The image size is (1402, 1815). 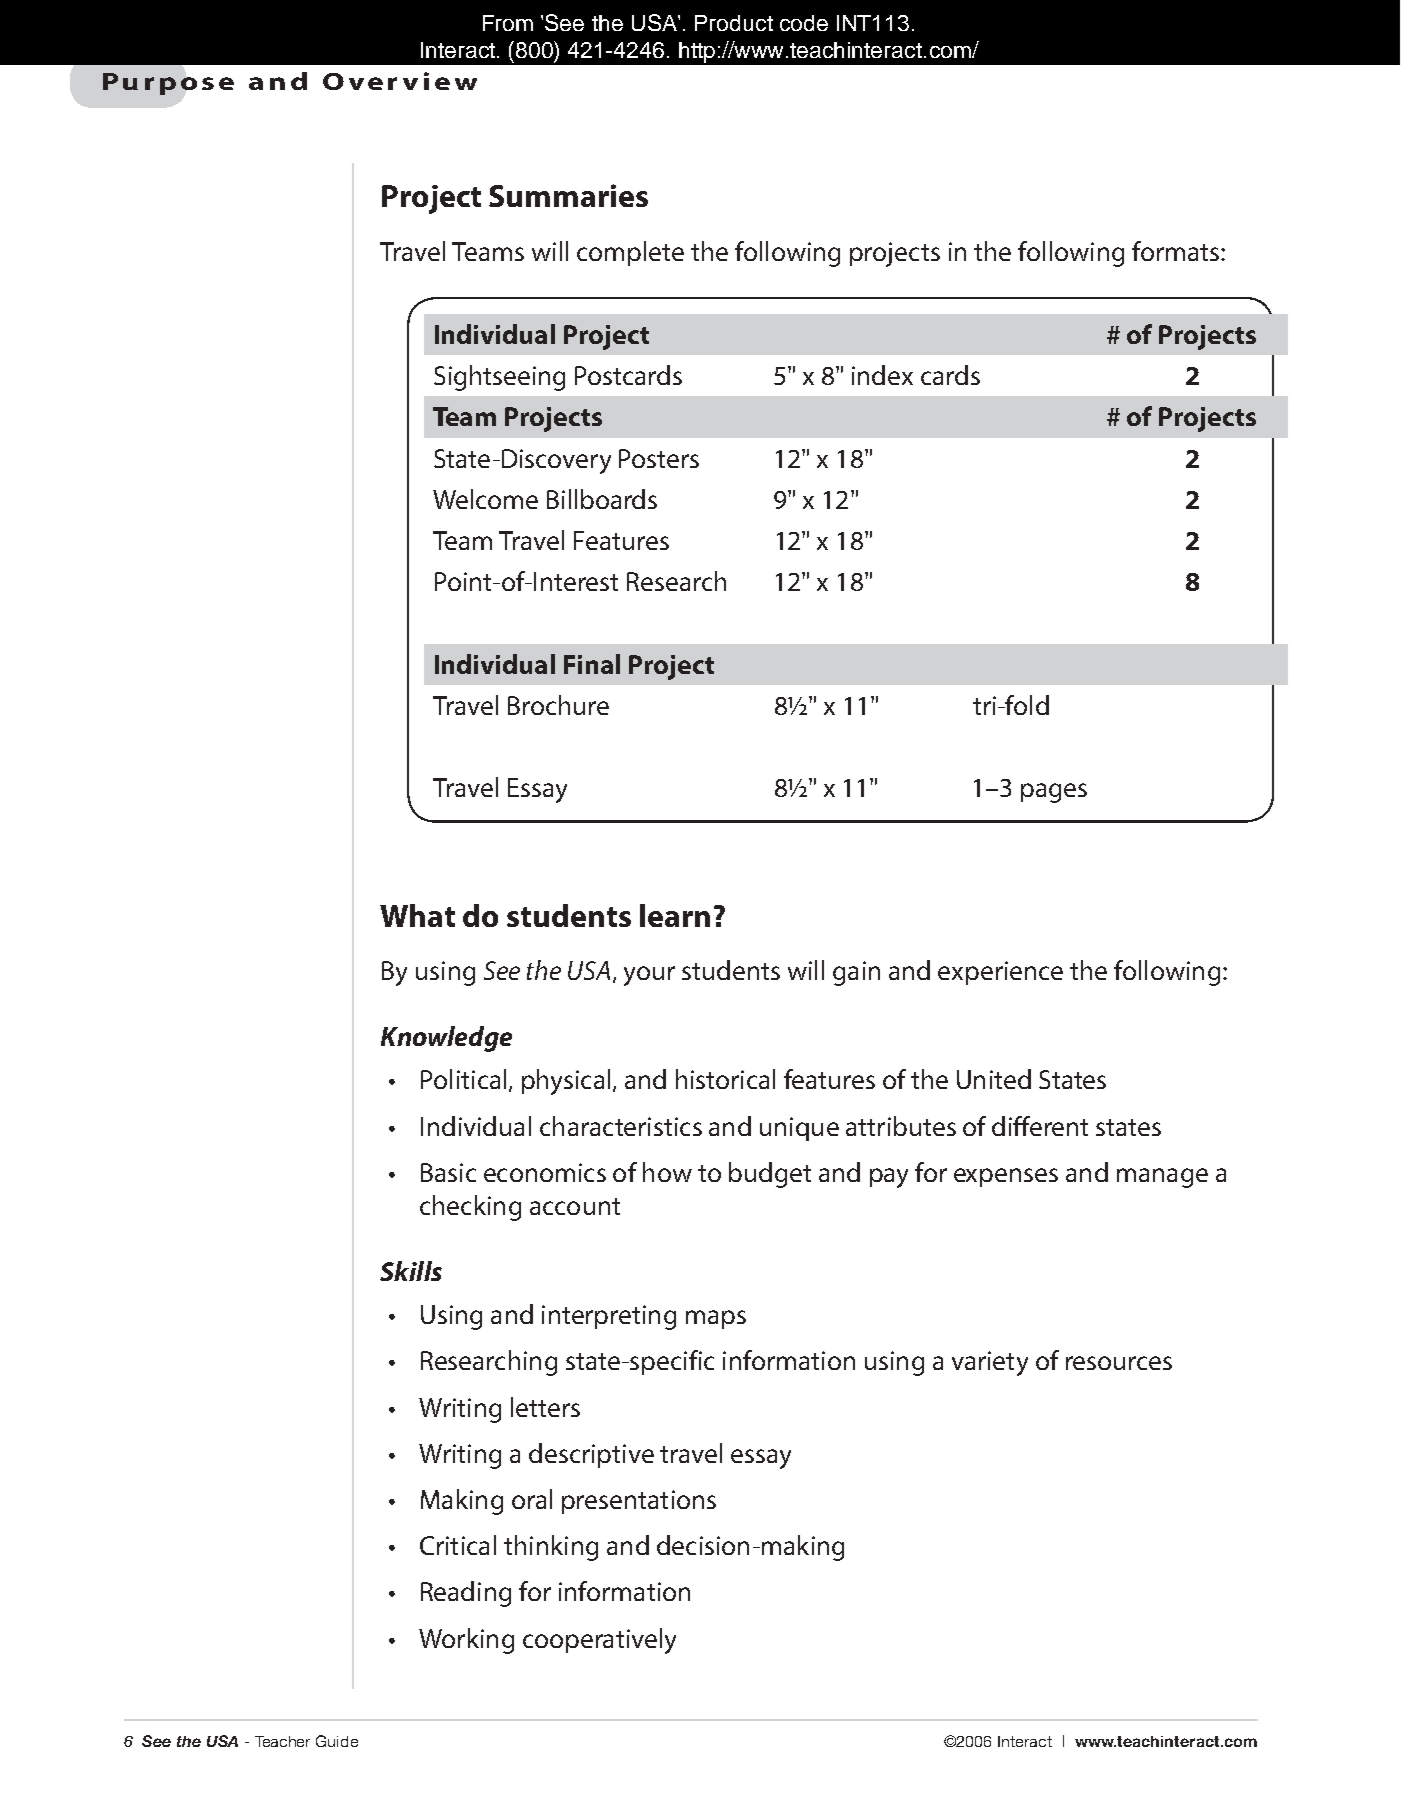 I want to click on Teacher, so click(x=282, y=1741).
